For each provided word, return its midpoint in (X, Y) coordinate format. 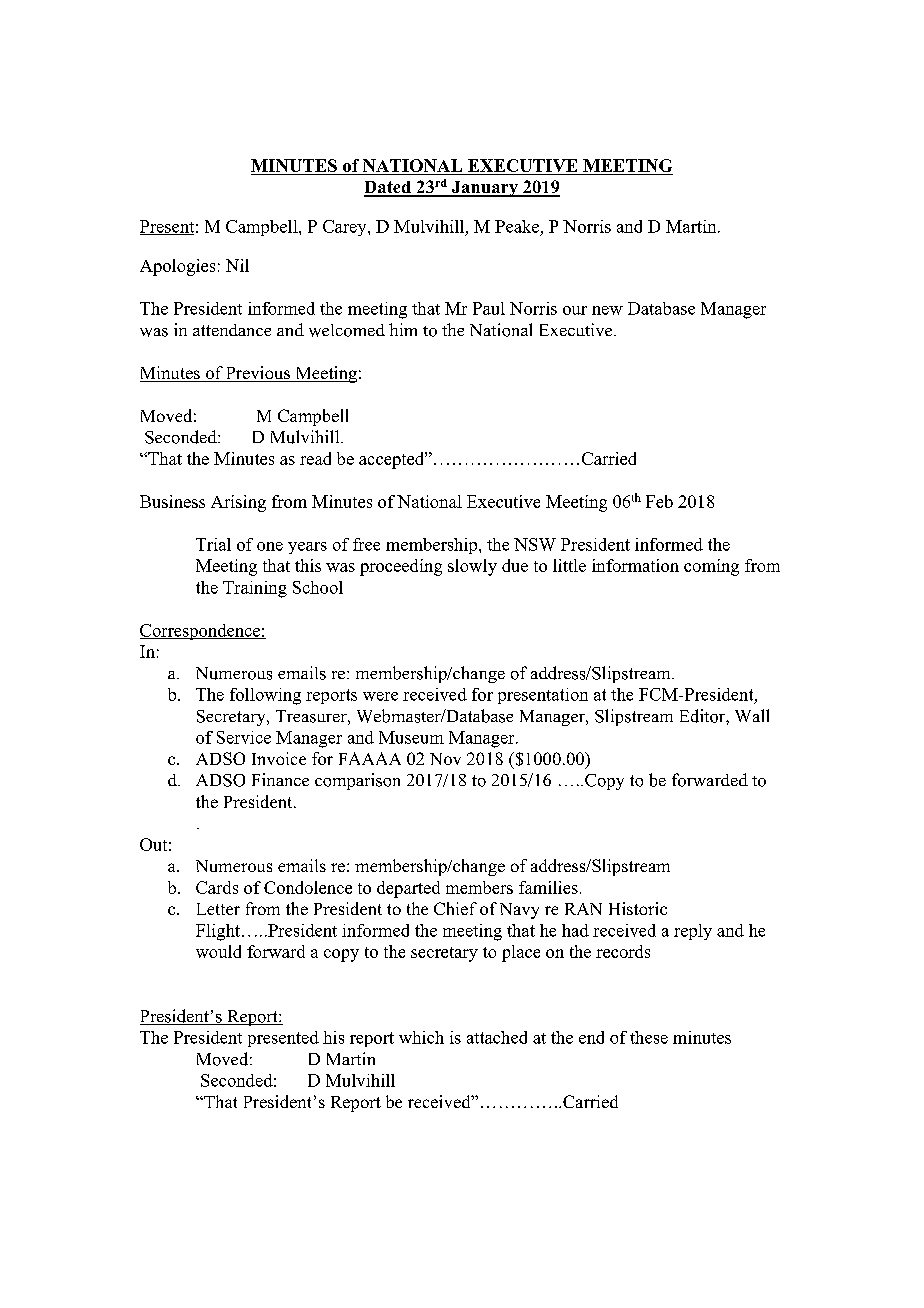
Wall (752, 715)
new (607, 310)
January (485, 189)
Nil (237, 265)
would (218, 951)
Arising (238, 503)
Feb (659, 501)
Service (244, 737)
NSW (535, 544)
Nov (445, 759)
